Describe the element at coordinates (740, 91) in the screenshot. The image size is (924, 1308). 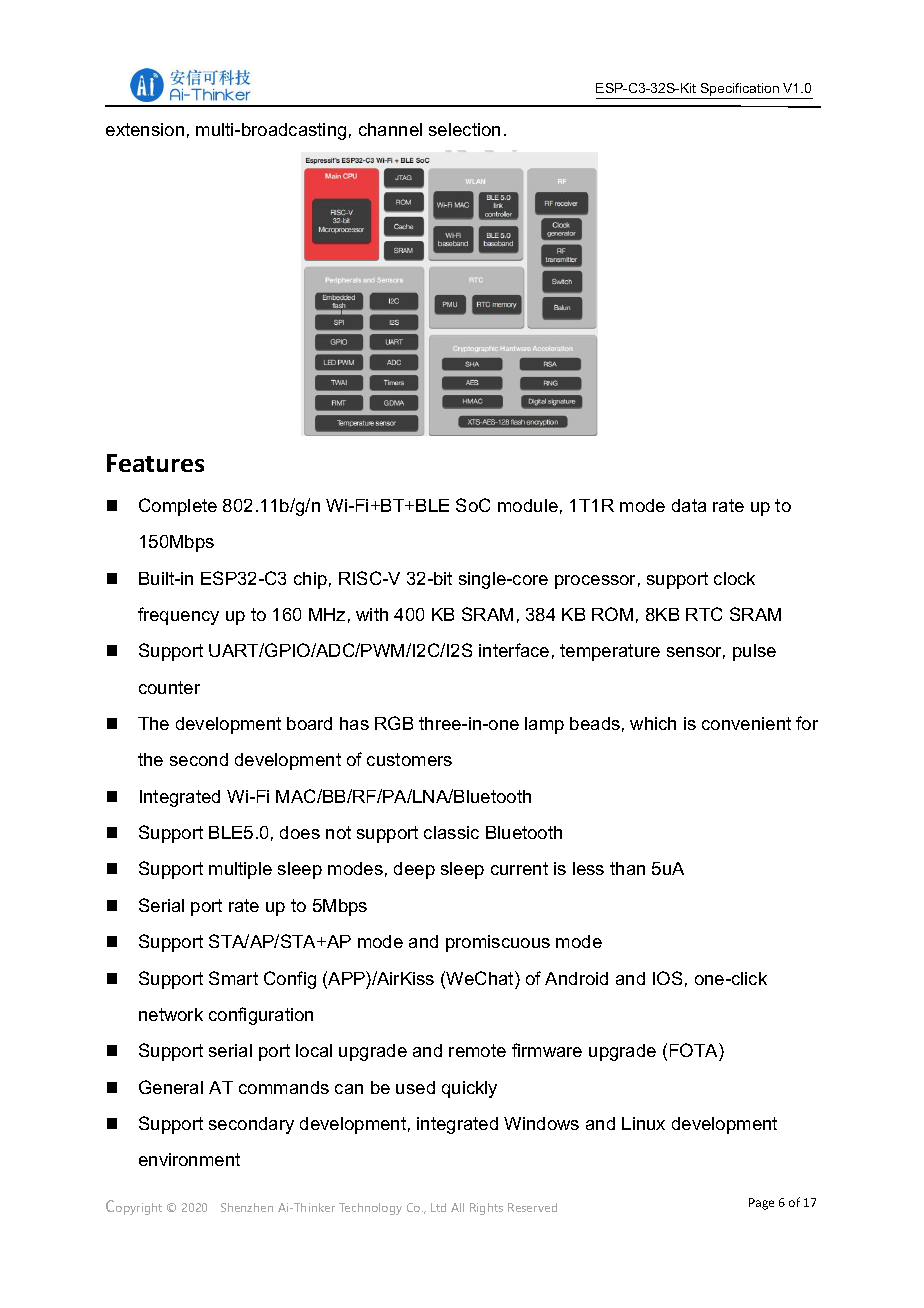
I see `Specification` at that location.
